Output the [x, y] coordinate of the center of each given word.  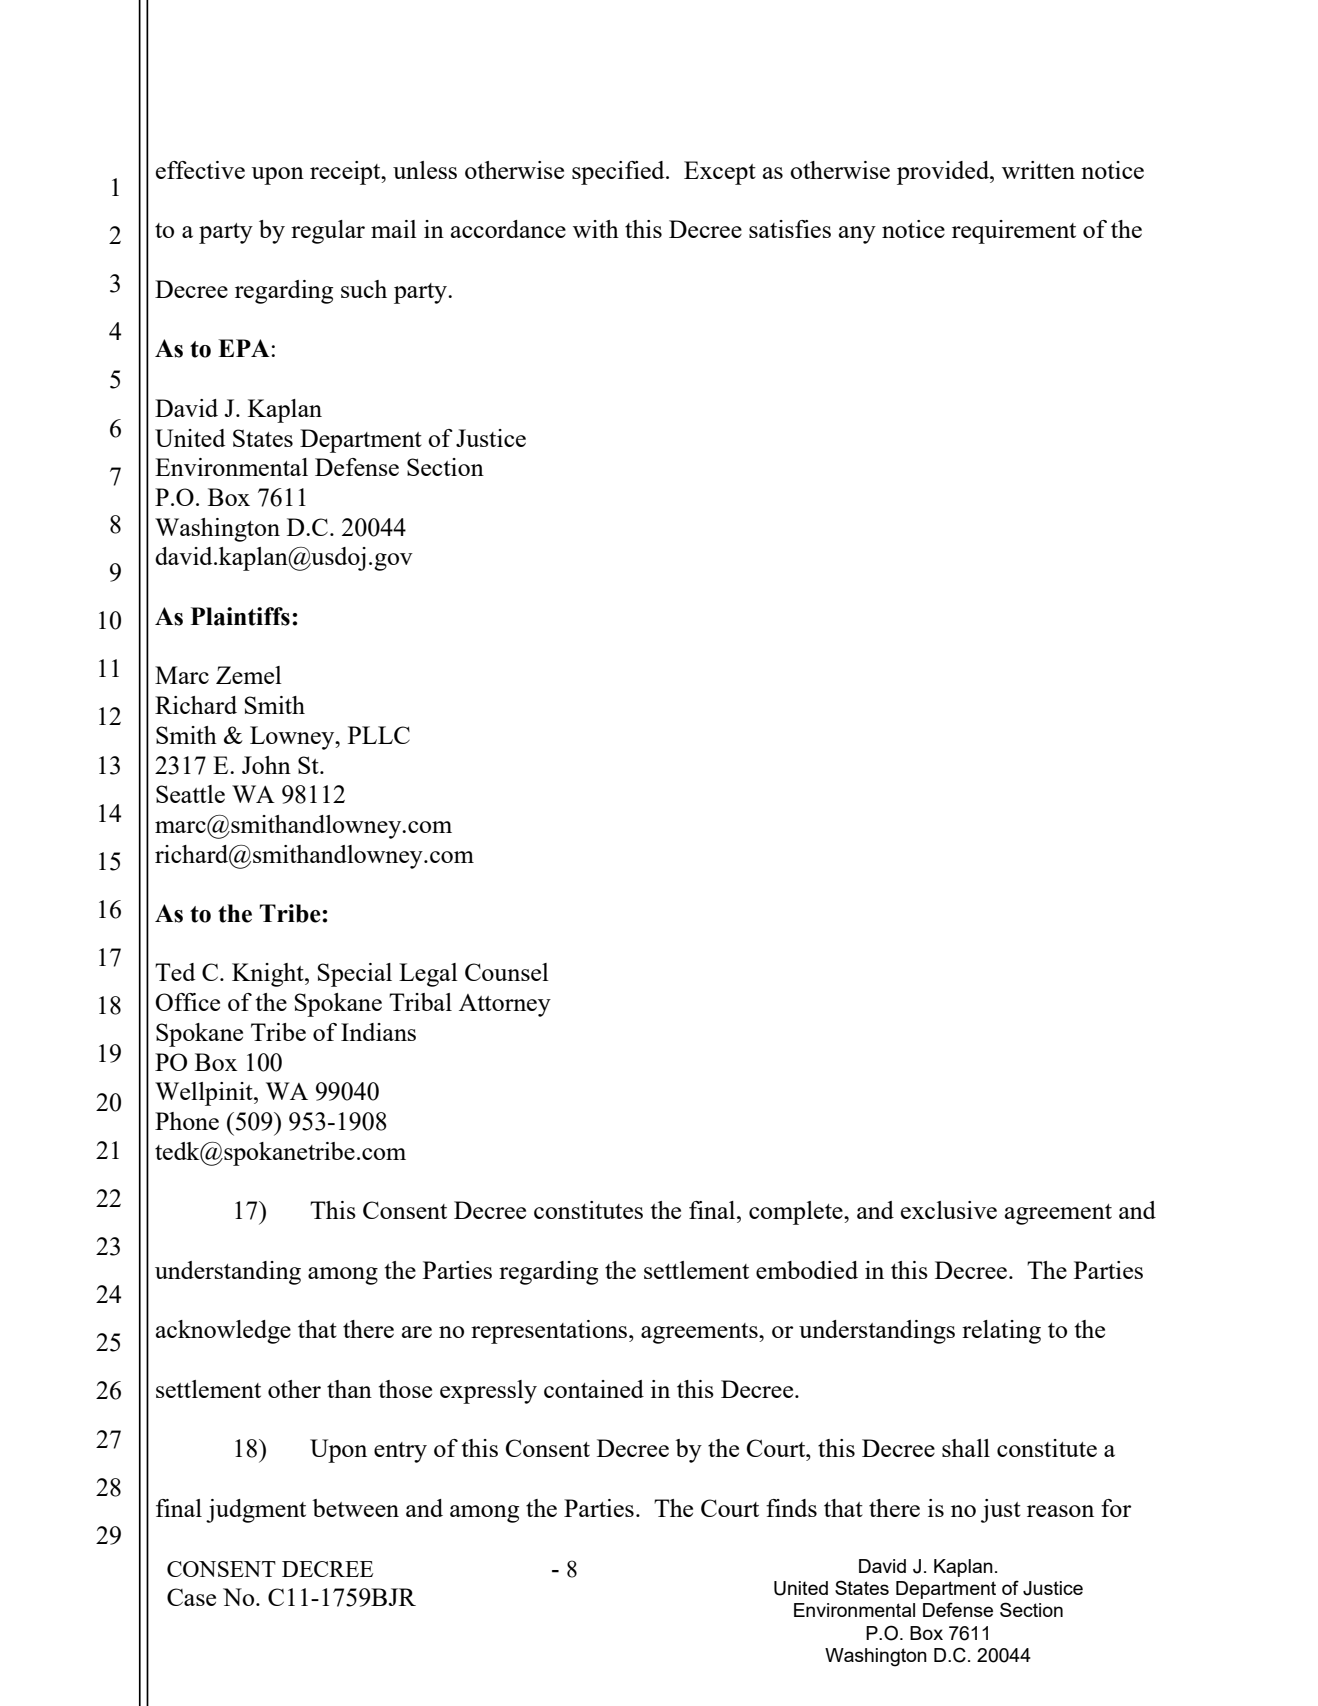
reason [1060, 1511]
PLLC [379, 735]
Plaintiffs [240, 616]
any [857, 235]
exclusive [949, 1210]
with [596, 229]
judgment [256, 1511]
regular [328, 232]
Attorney [505, 1005]
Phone [187, 1121]
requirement [1014, 232]
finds [791, 1508]
